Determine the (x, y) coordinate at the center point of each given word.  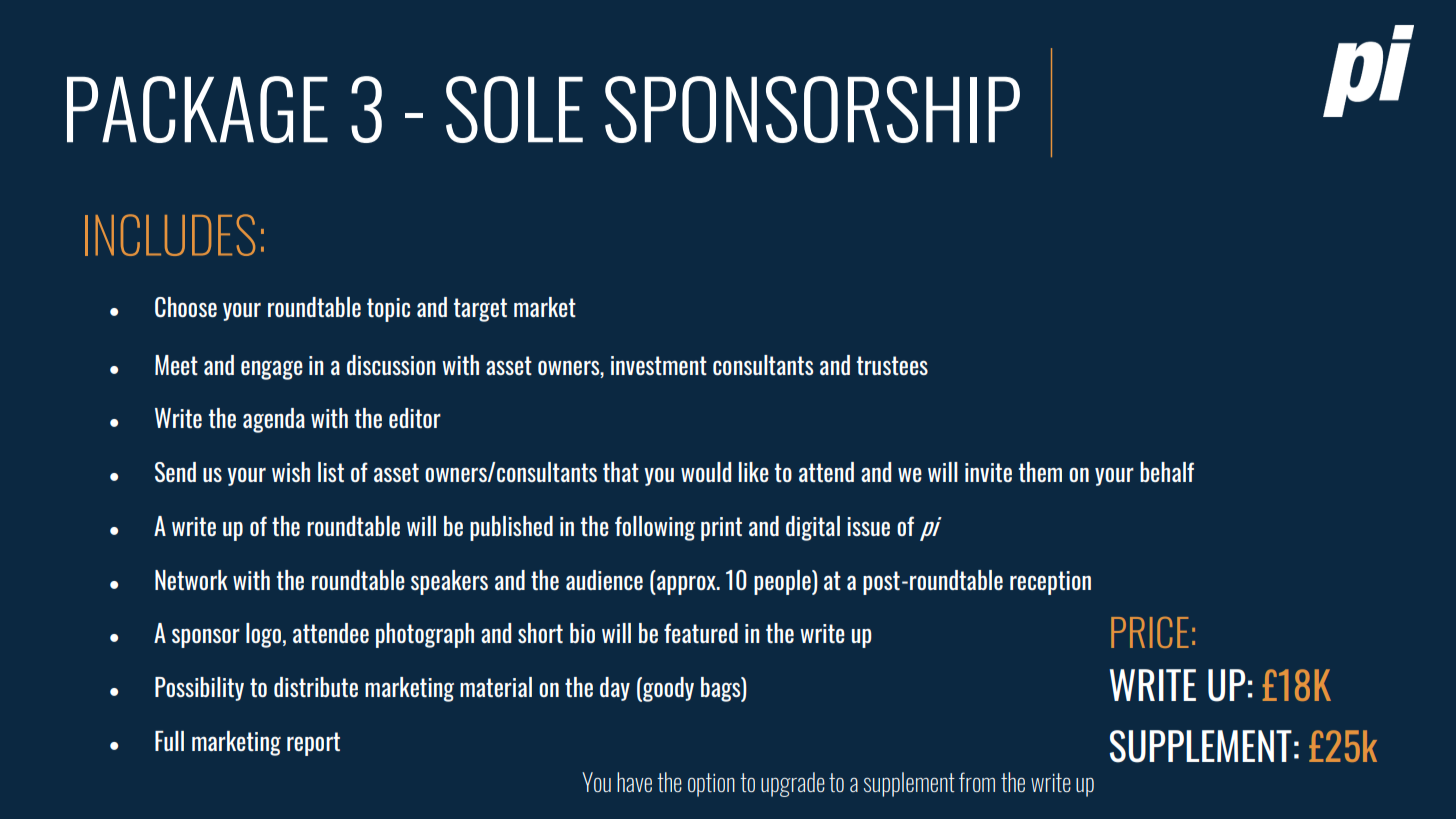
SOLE (514, 109)
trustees (892, 365)
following (655, 528)
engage (272, 370)
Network (191, 580)
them (1040, 472)
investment (659, 365)
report (313, 744)
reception (1050, 583)
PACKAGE (197, 109)
